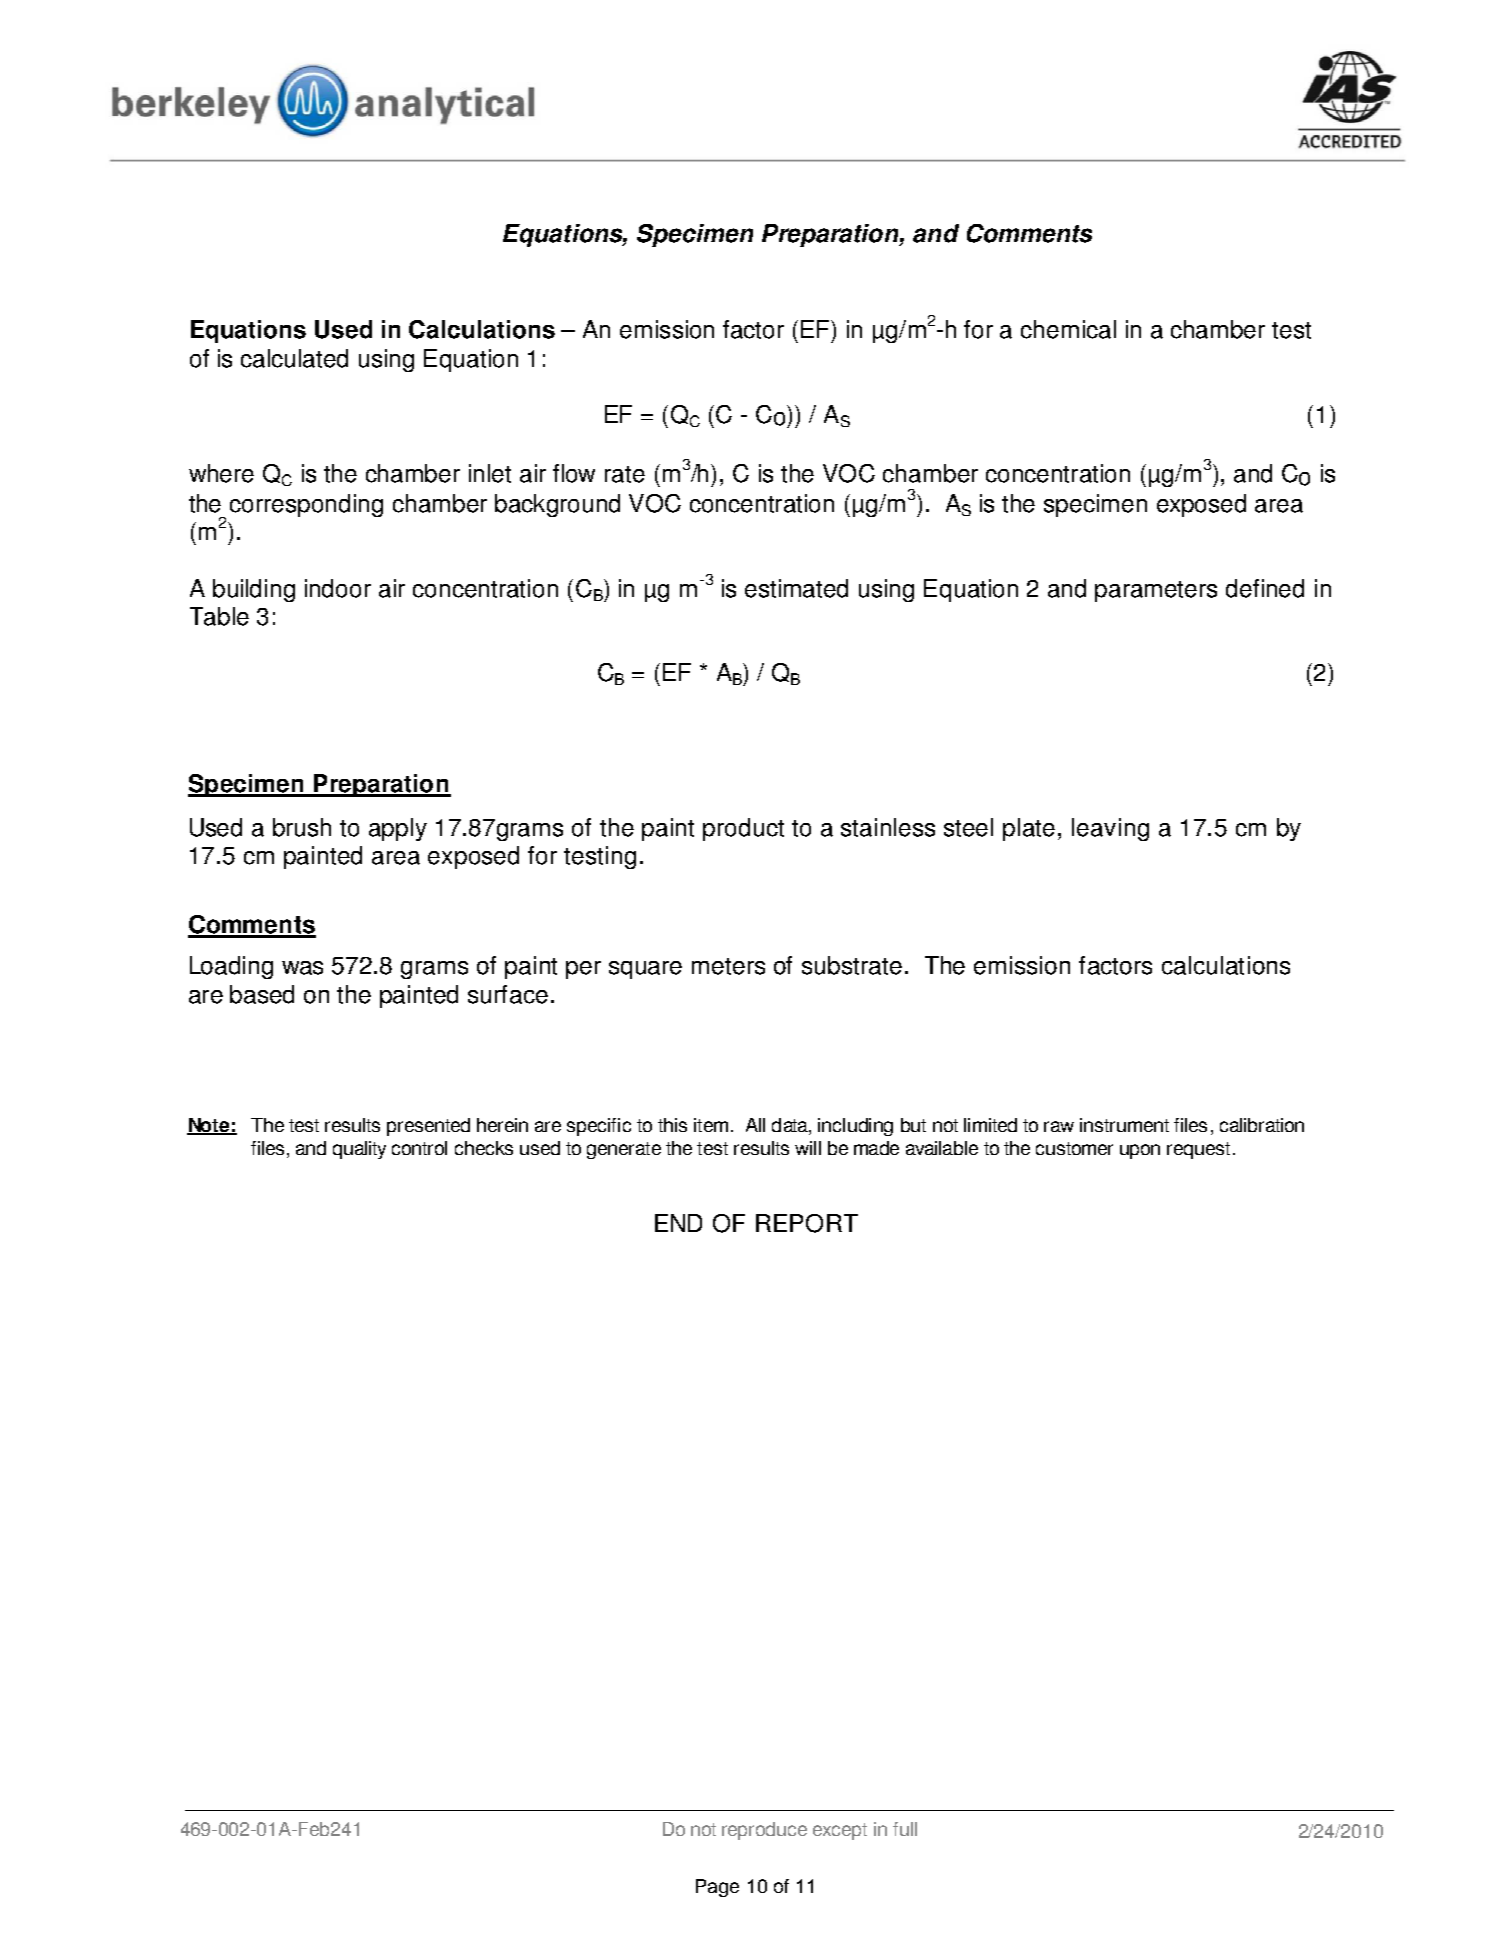  What do you see at coordinates (1140, 1151) in the screenshot?
I see `upon` at bounding box center [1140, 1151].
